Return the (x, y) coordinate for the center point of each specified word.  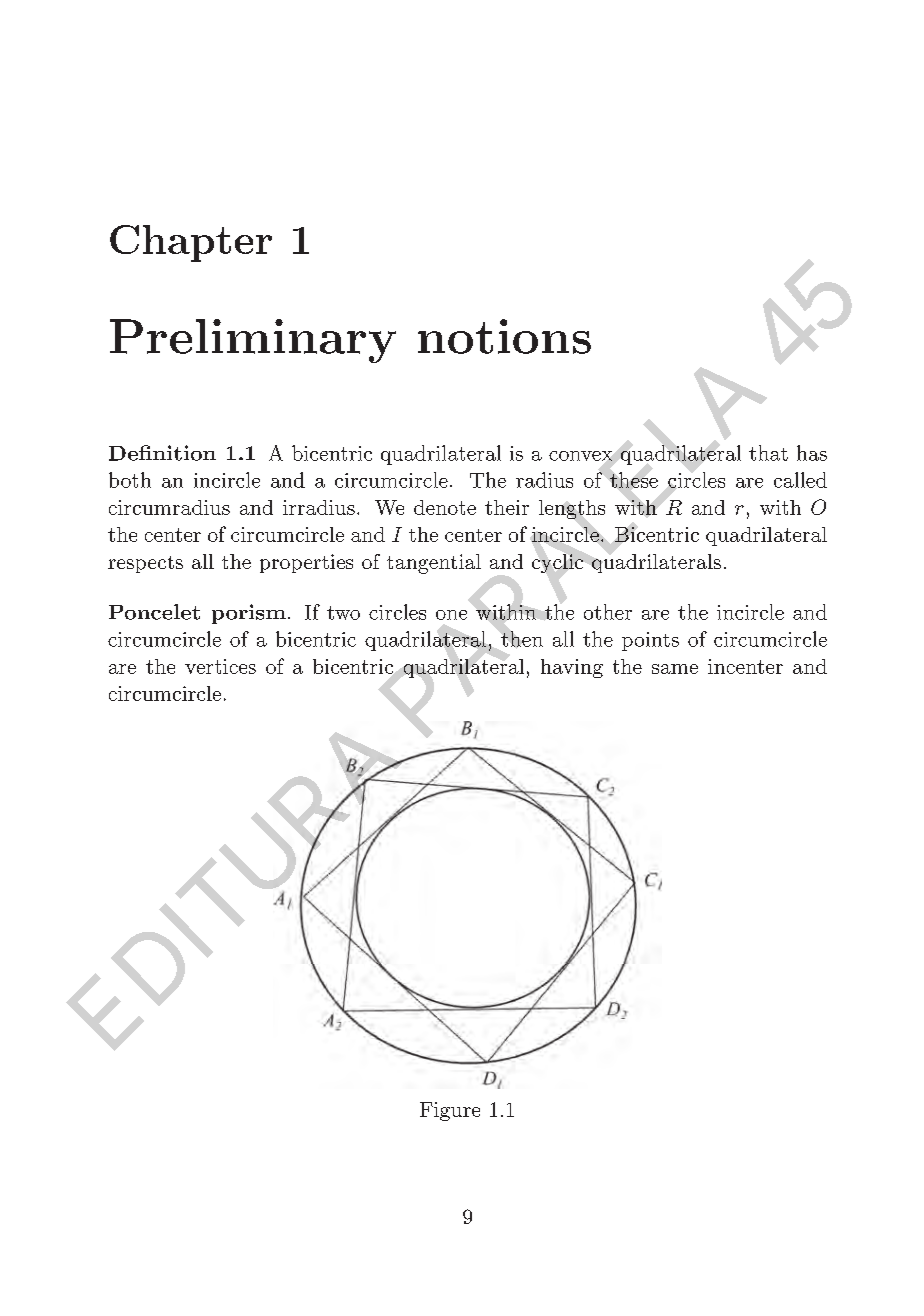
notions (504, 336)
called (800, 480)
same (675, 669)
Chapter (191, 243)
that (768, 453)
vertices (220, 666)
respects (145, 564)
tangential (434, 564)
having (572, 668)
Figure (450, 1111)
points (650, 641)
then (522, 639)
